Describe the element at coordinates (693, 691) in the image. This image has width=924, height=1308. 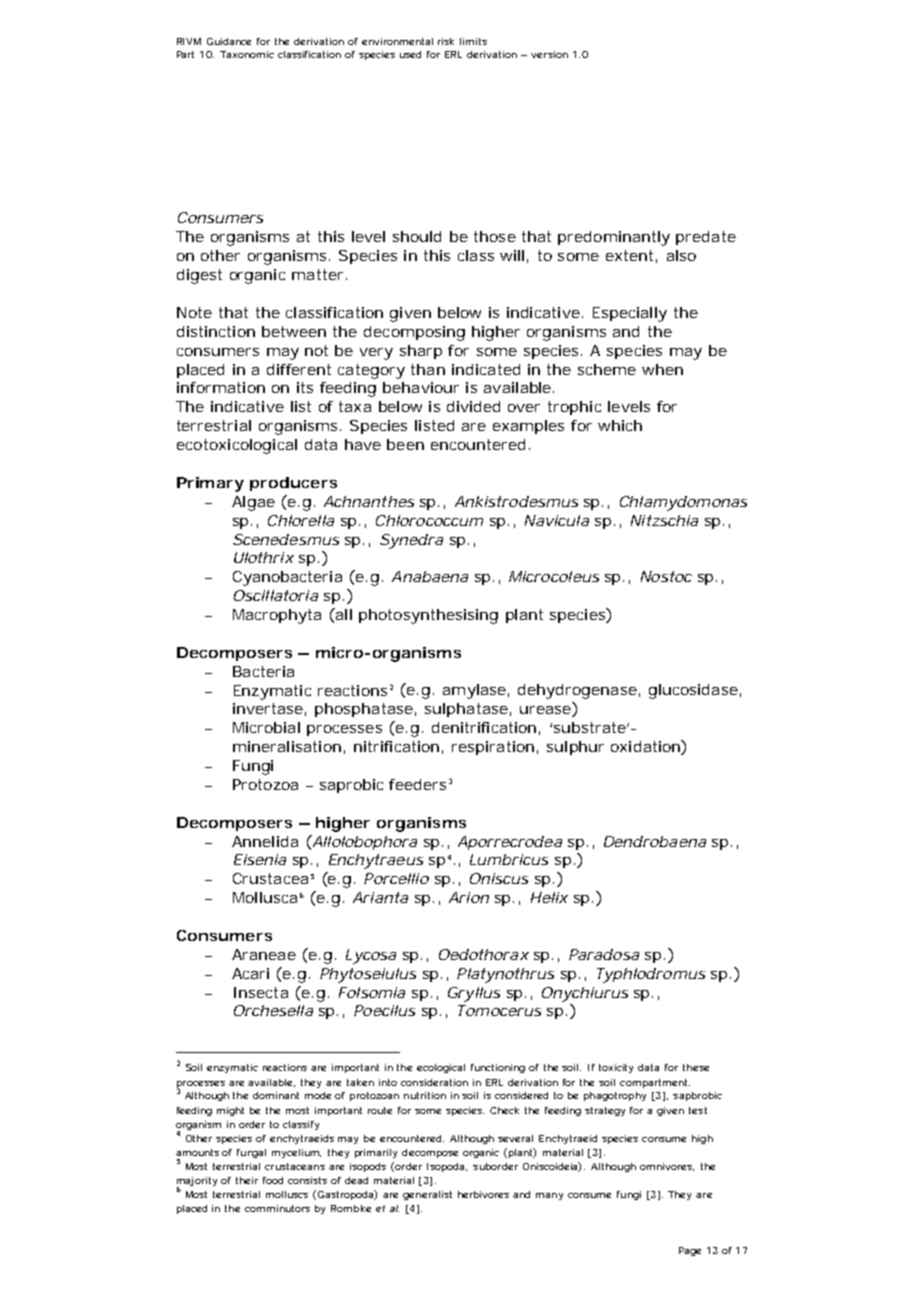
I see `glucosidase` at that location.
